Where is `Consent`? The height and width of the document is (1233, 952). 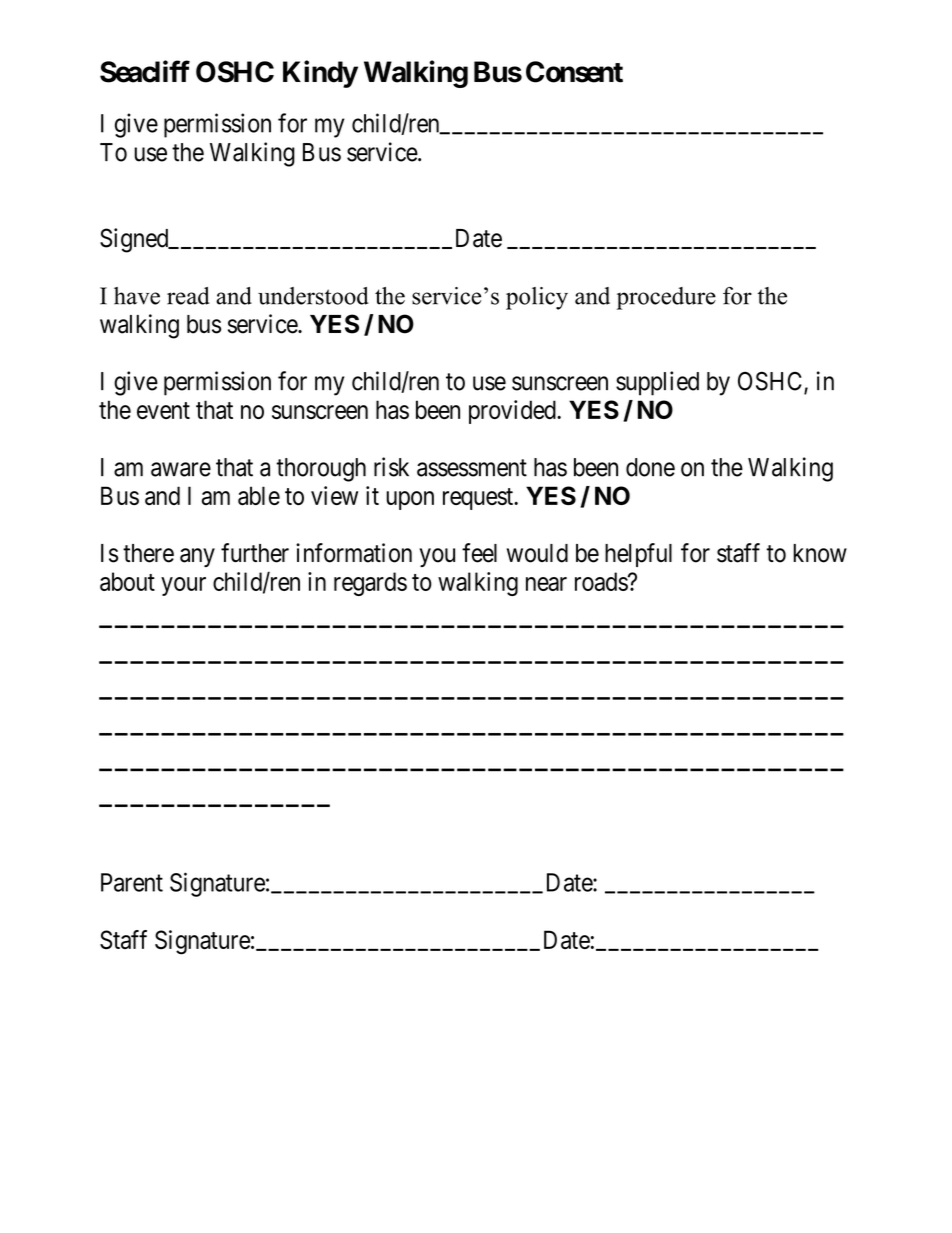 Consent is located at coordinates (574, 72).
